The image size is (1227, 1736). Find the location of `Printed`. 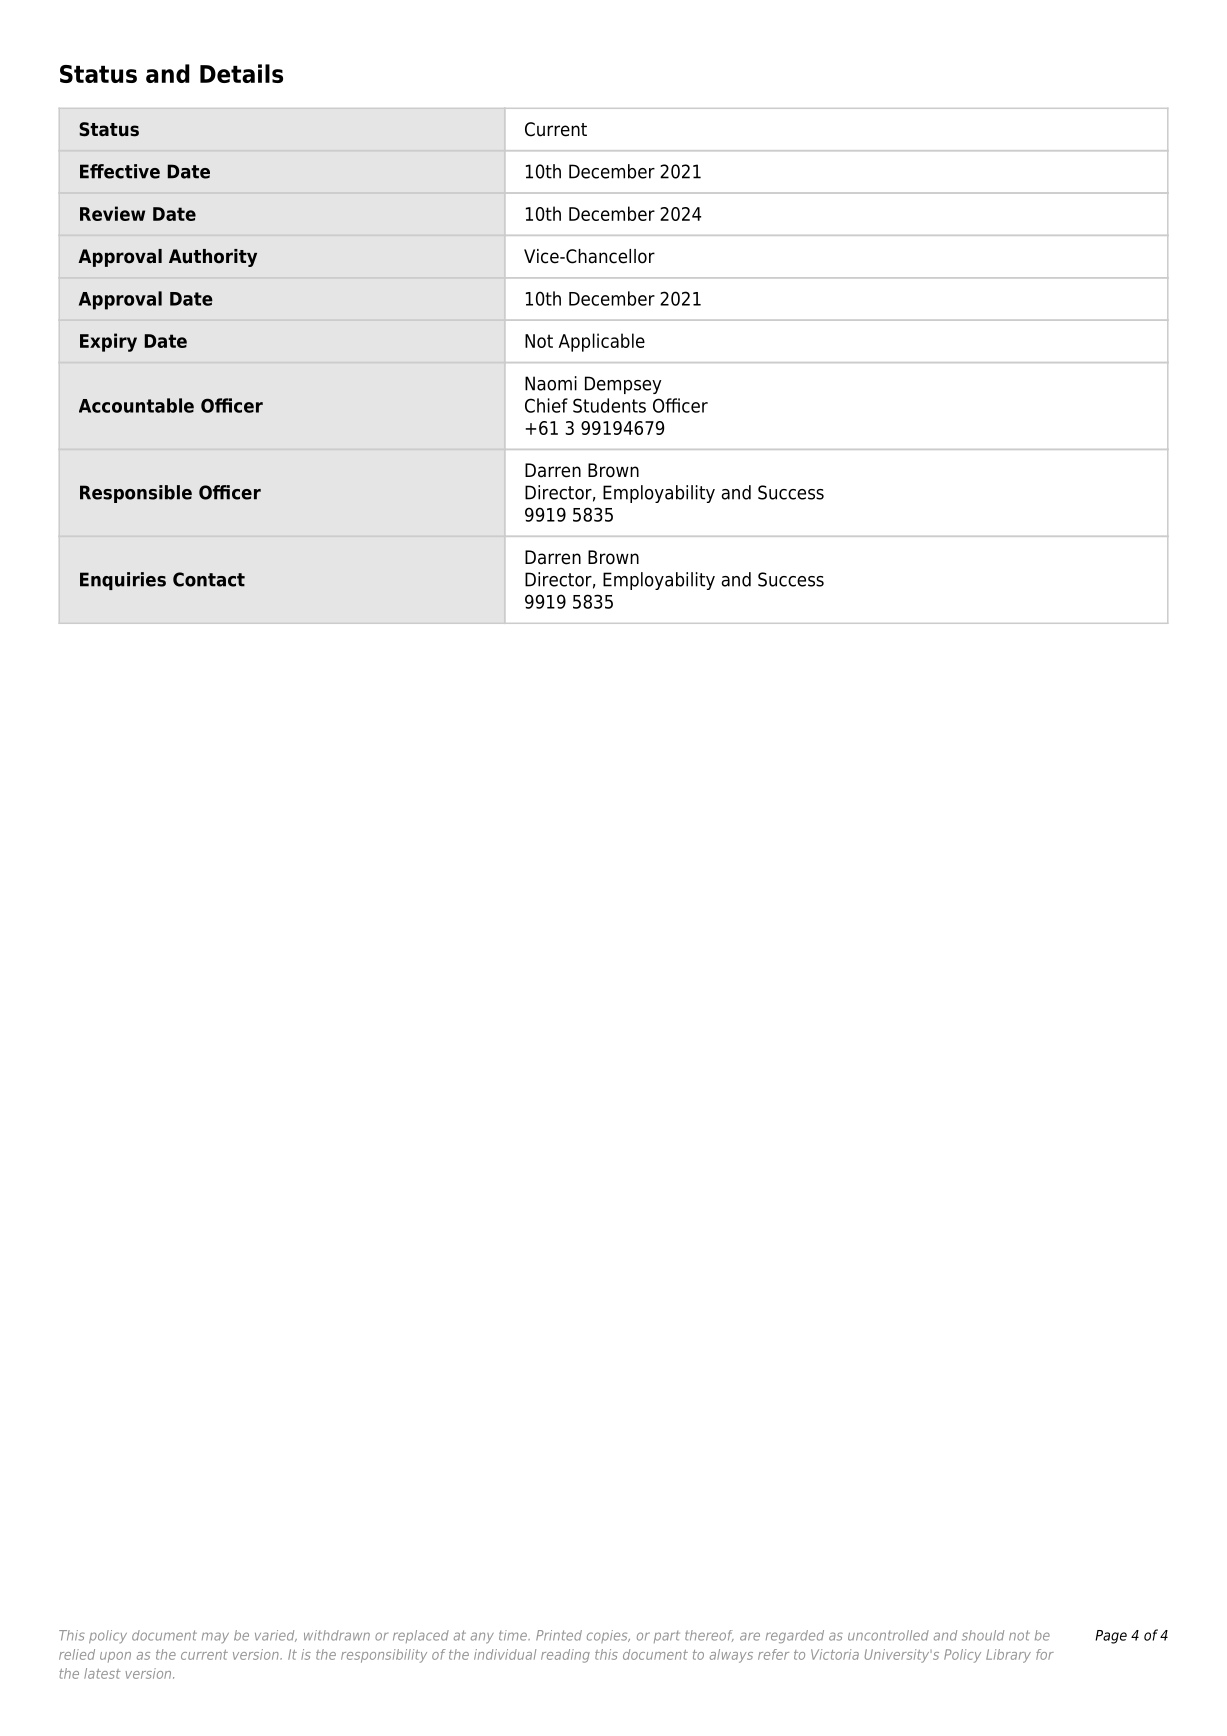

Printed is located at coordinates (559, 1635).
